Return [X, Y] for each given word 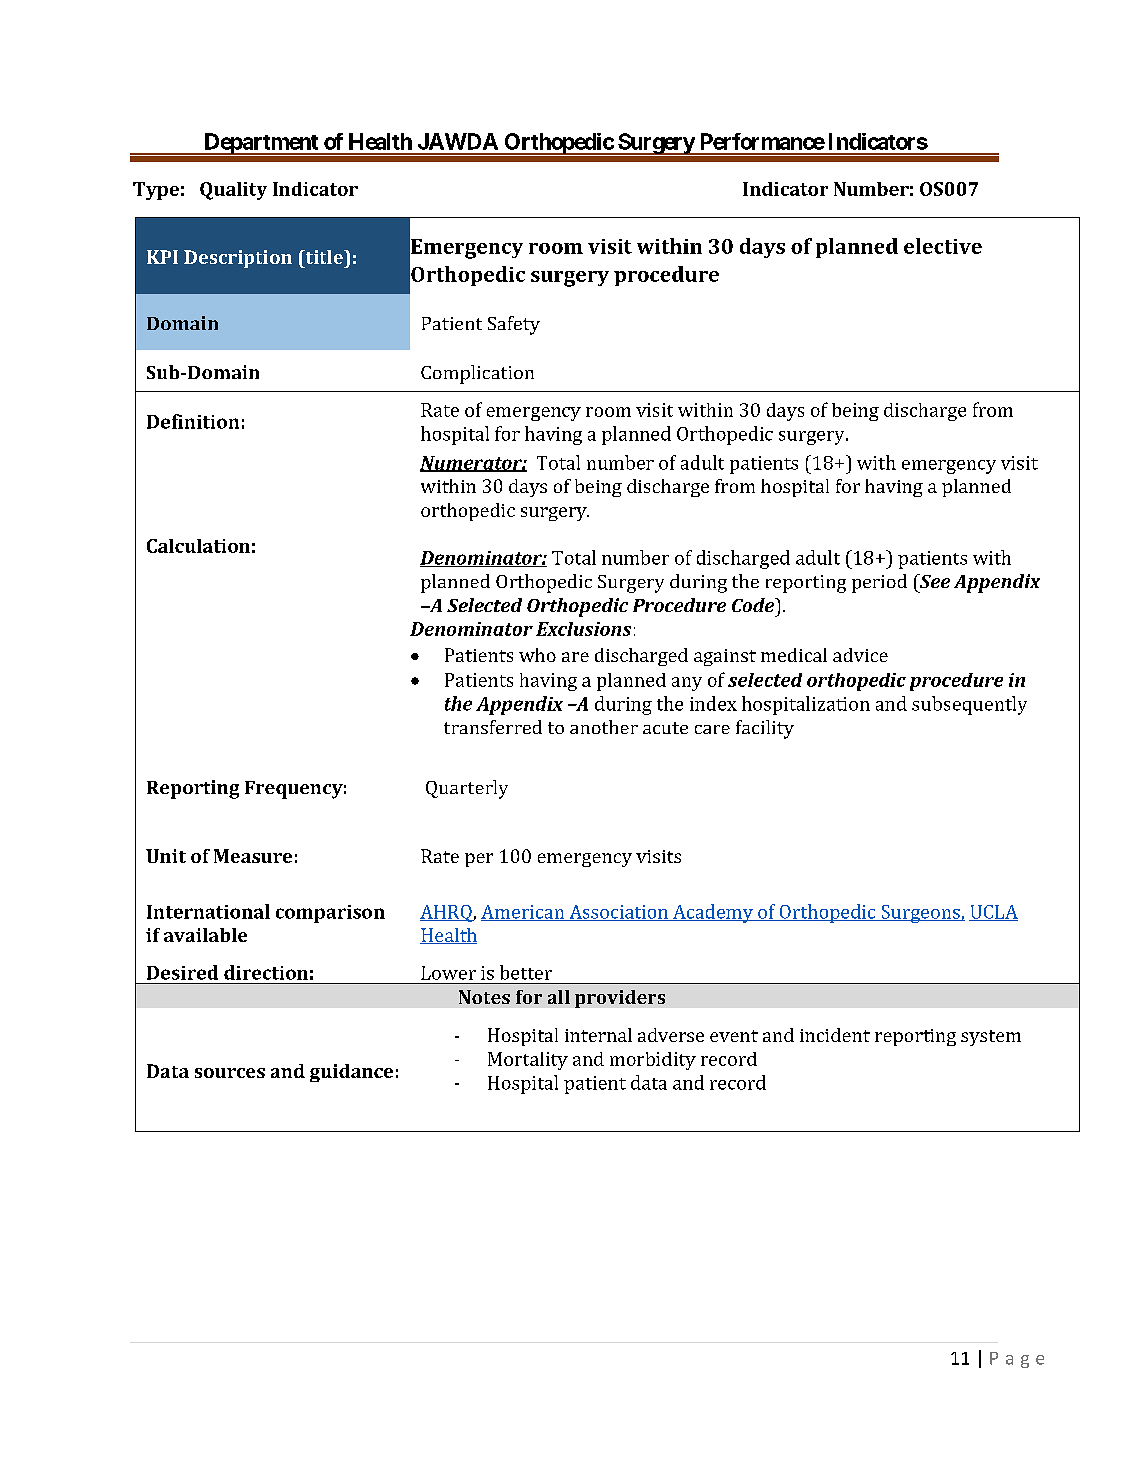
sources [230, 1073]
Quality [233, 191]
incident [835, 1035]
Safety [514, 325]
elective [943, 246]
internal [598, 1035]
